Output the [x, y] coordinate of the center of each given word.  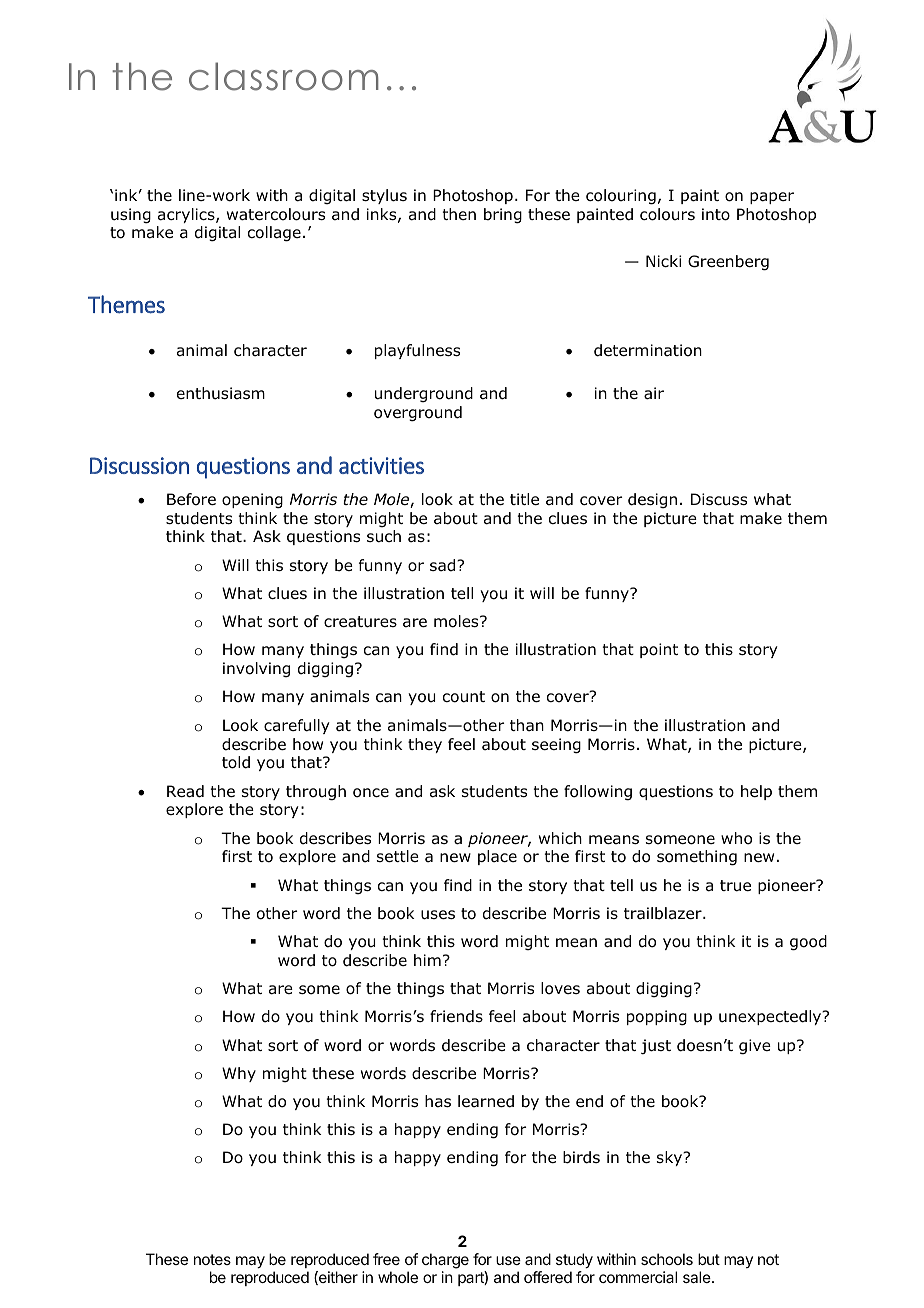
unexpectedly [771, 1017]
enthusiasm [221, 393]
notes [212, 1259]
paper [772, 198]
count [464, 697]
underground [424, 394]
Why [239, 1074]
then [459, 214]
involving [256, 669]
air [654, 393]
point [659, 650]
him [427, 960]
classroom [284, 76]
